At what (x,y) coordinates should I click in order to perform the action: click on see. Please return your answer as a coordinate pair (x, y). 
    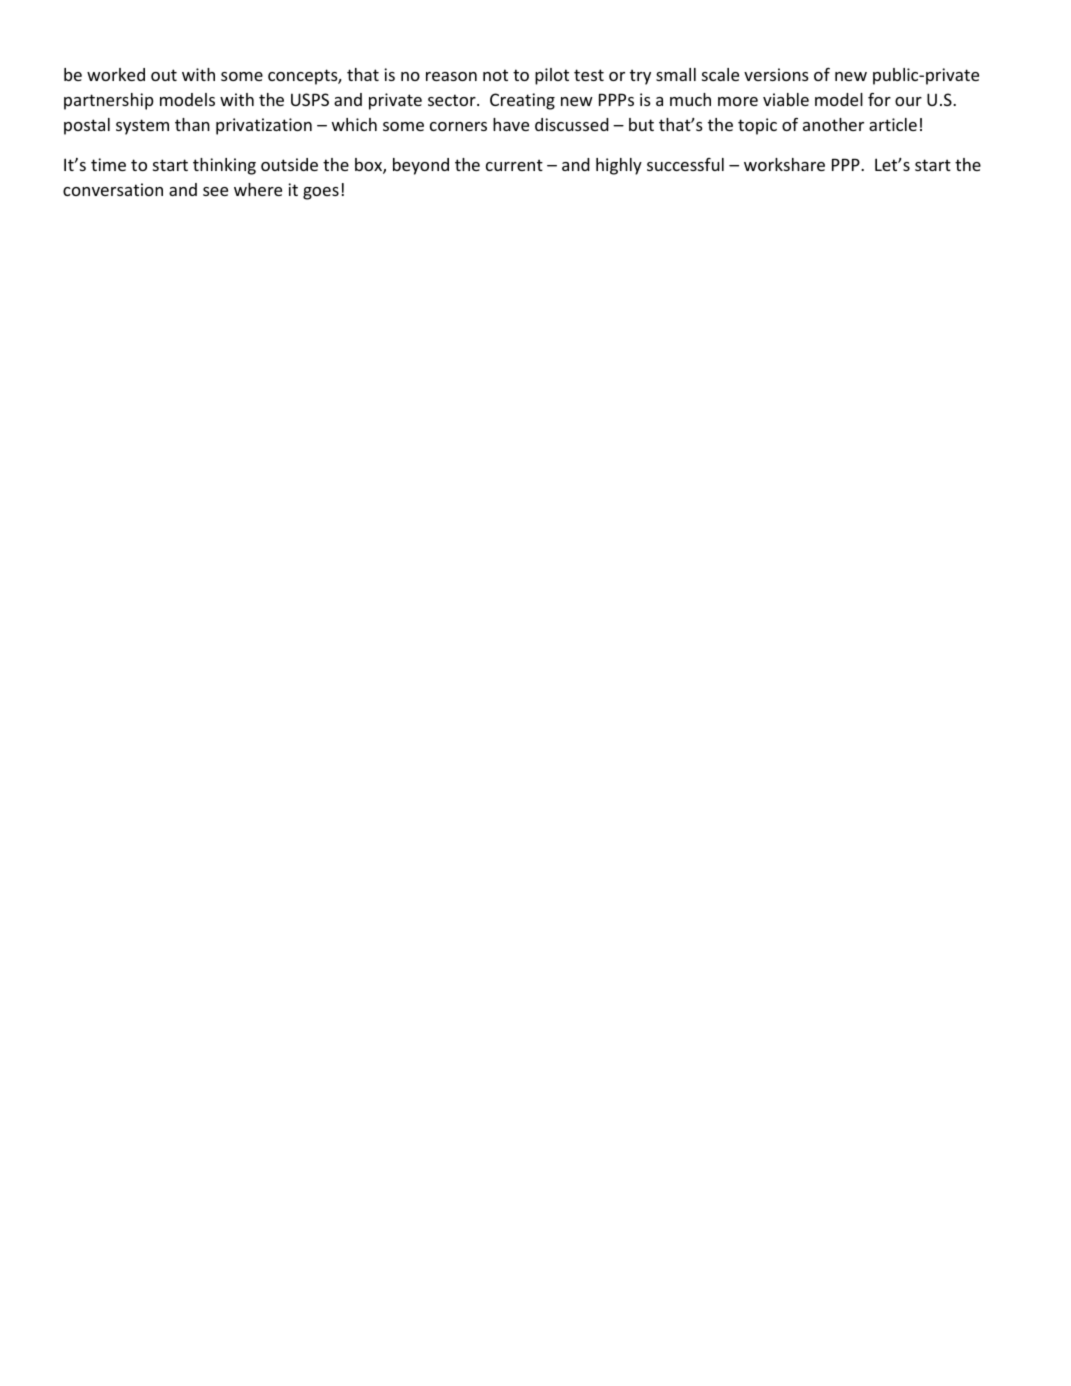
    Looking at the image, I should click on (215, 191).
